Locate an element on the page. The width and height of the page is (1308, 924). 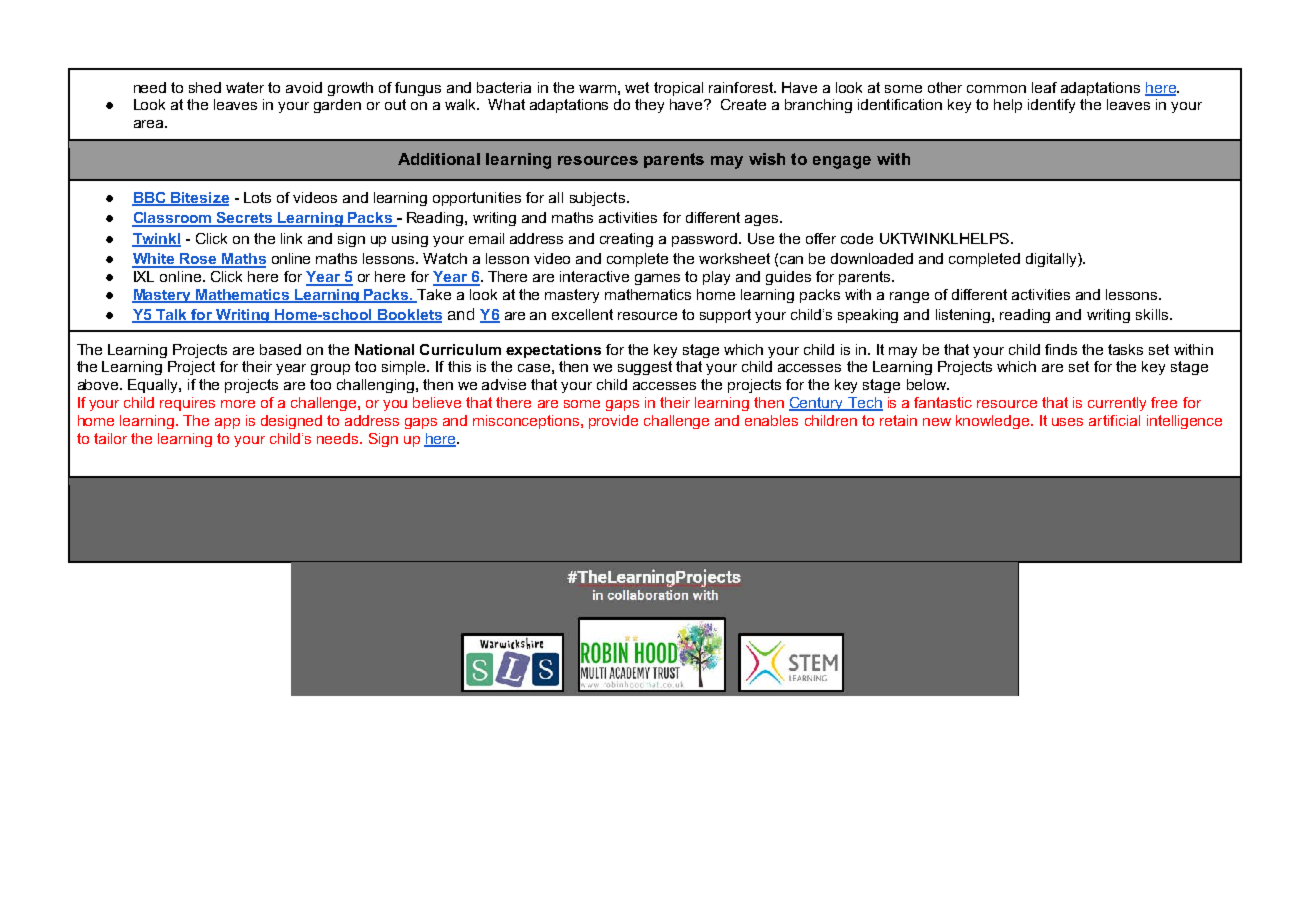
water is located at coordinates (245, 87).
